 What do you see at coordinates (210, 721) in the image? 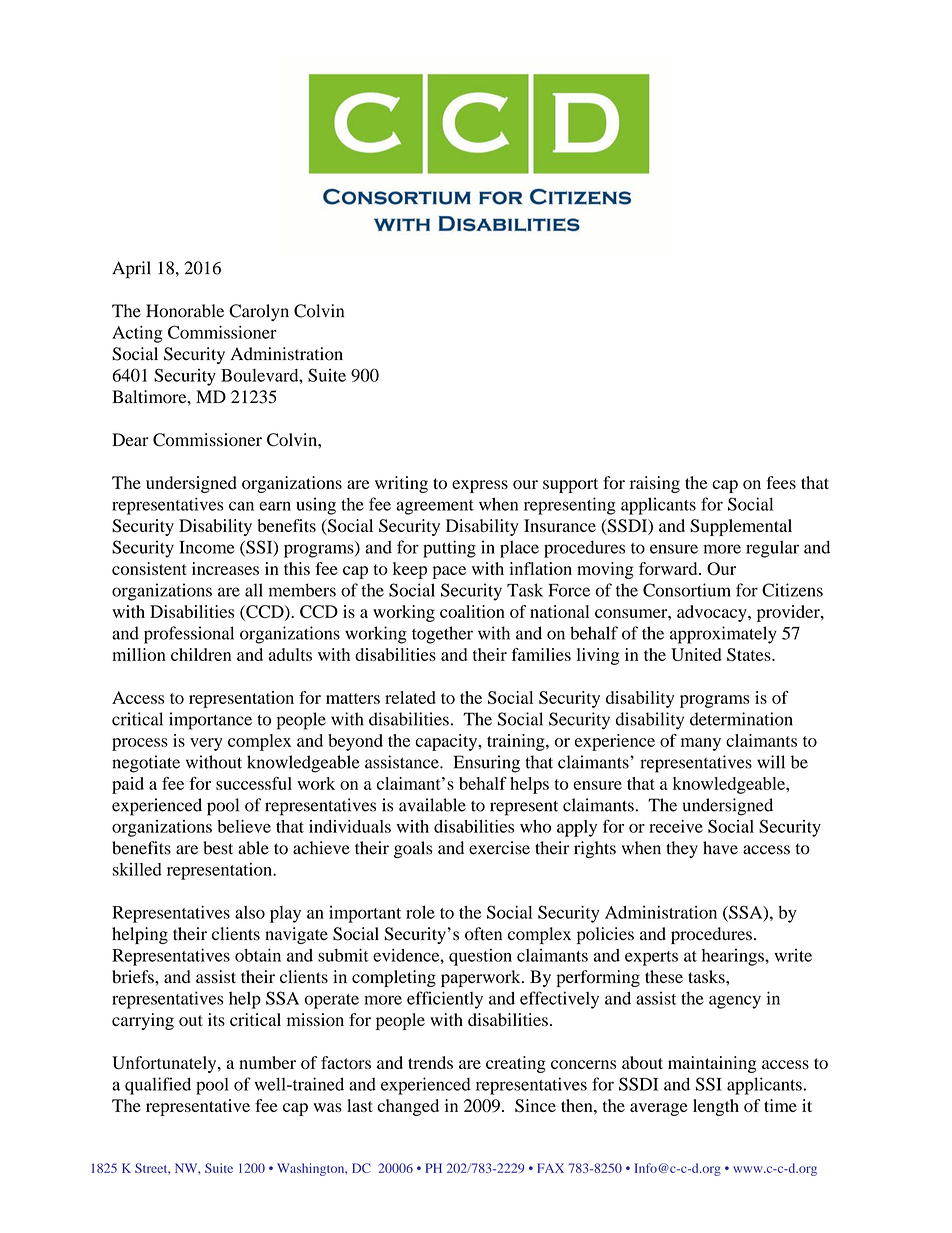
I see `importance` at bounding box center [210, 721].
